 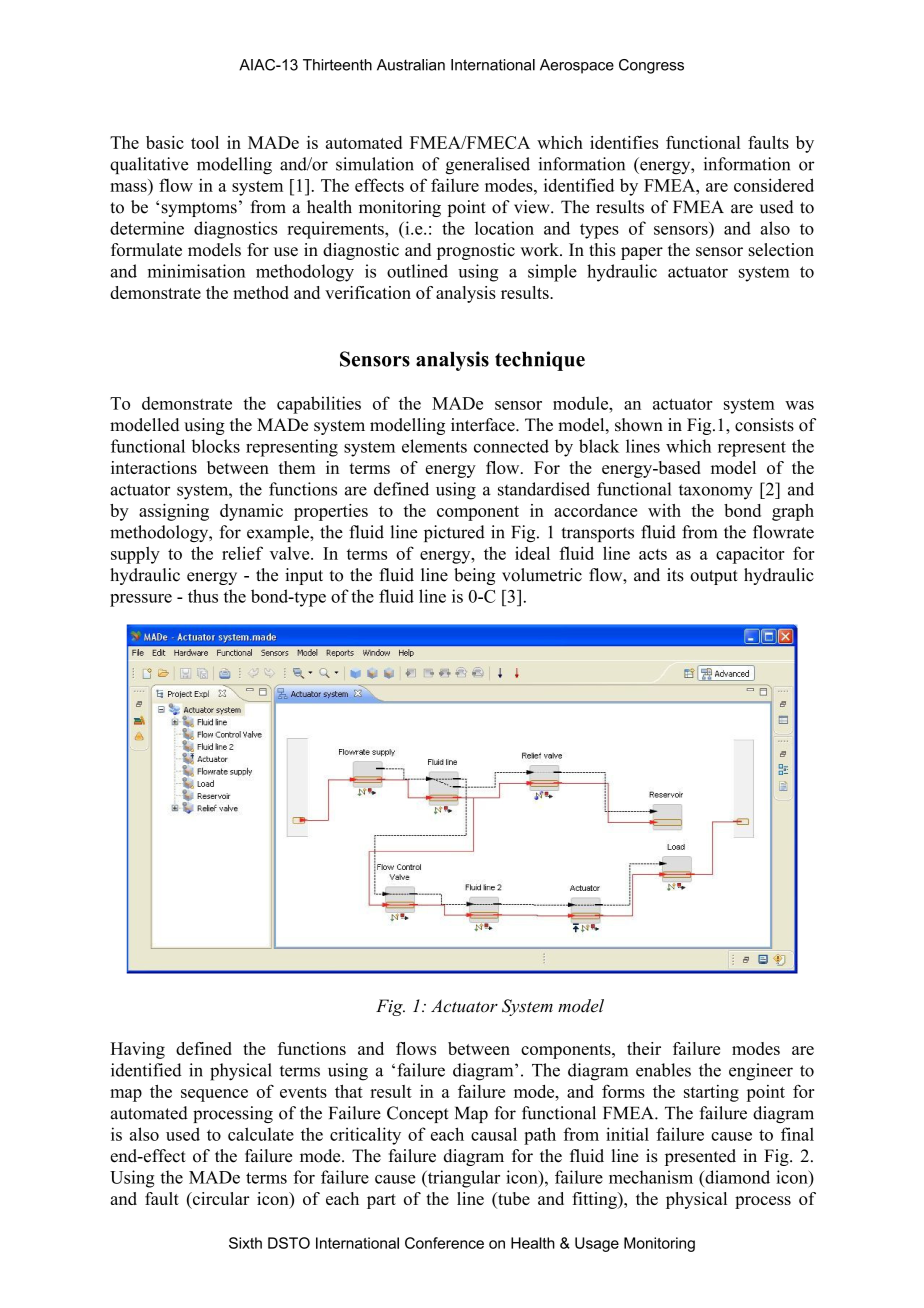 I want to click on Having, so click(x=137, y=1050).
